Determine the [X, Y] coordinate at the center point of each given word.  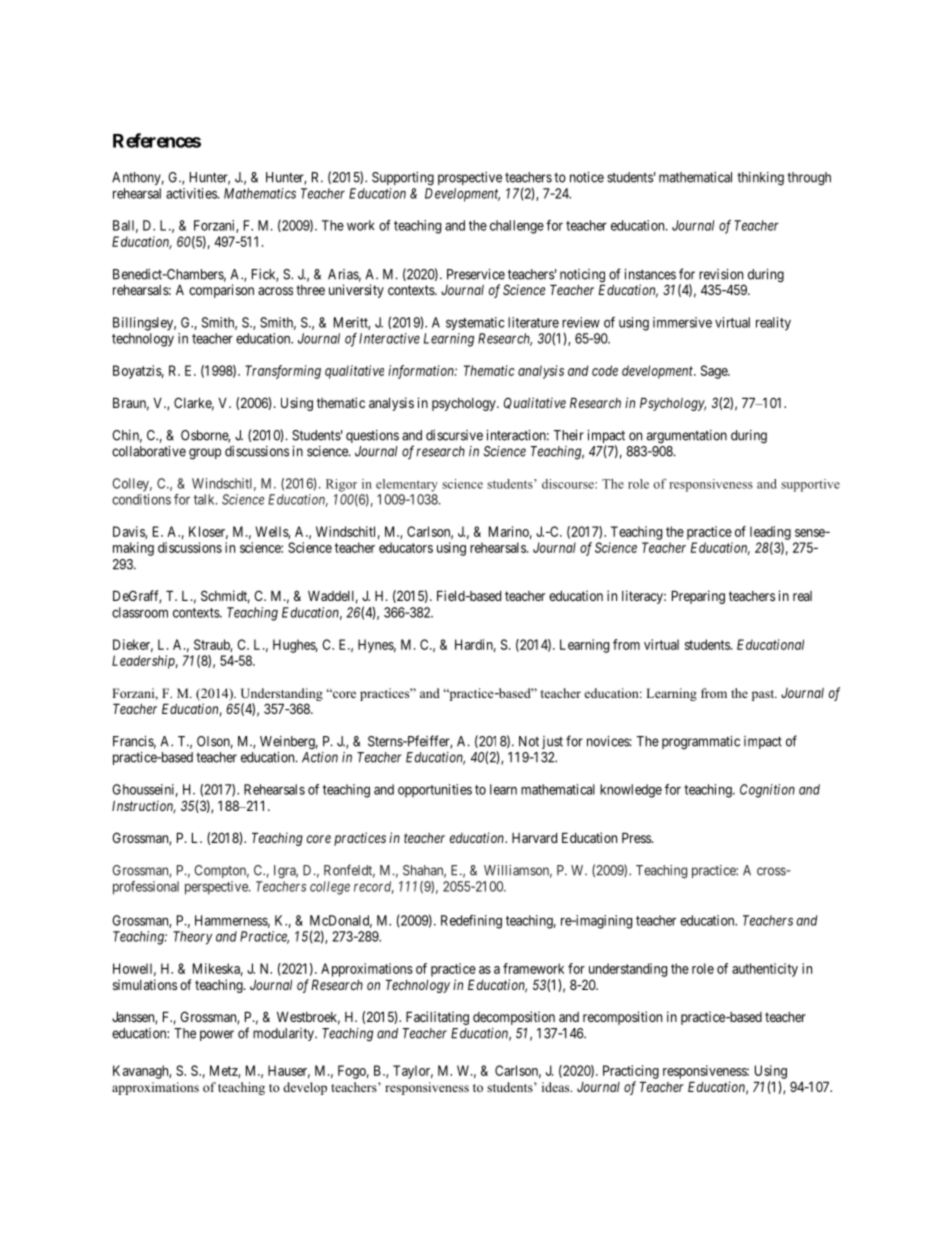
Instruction [144, 807]
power [217, 1035]
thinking [760, 179]
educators [406, 547]
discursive [454, 435]
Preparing [698, 597]
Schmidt [225, 597]
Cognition [767, 791]
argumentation [687, 437]
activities [192, 193]
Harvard [534, 838]
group [205, 454]
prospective [470, 178]
